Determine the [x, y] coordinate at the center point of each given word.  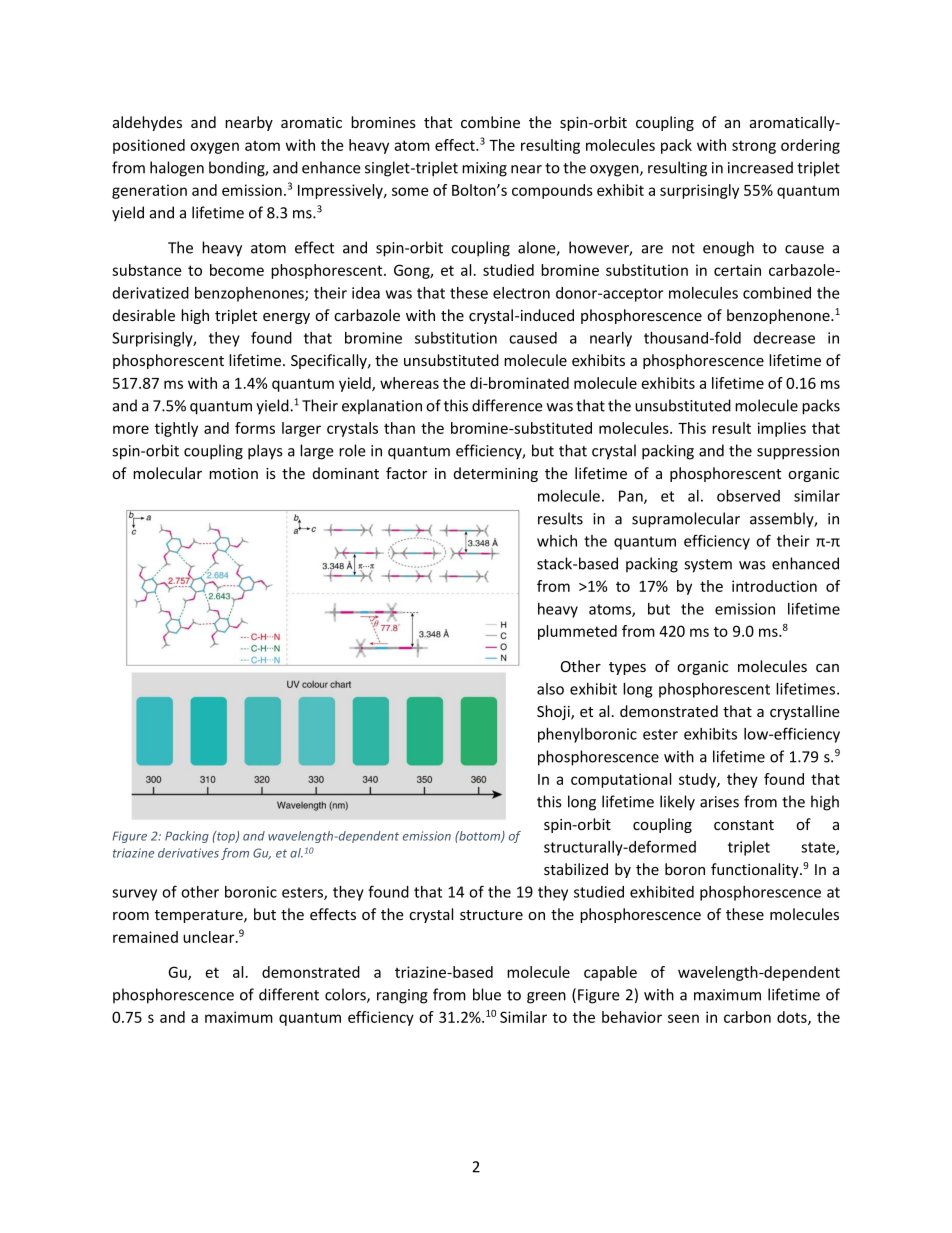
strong [754, 147]
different [289, 994]
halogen [177, 169]
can [827, 668]
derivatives [188, 853]
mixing [484, 169]
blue [487, 994]
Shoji [554, 712]
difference [507, 405]
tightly [176, 429]
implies [782, 429]
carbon [747, 1017]
